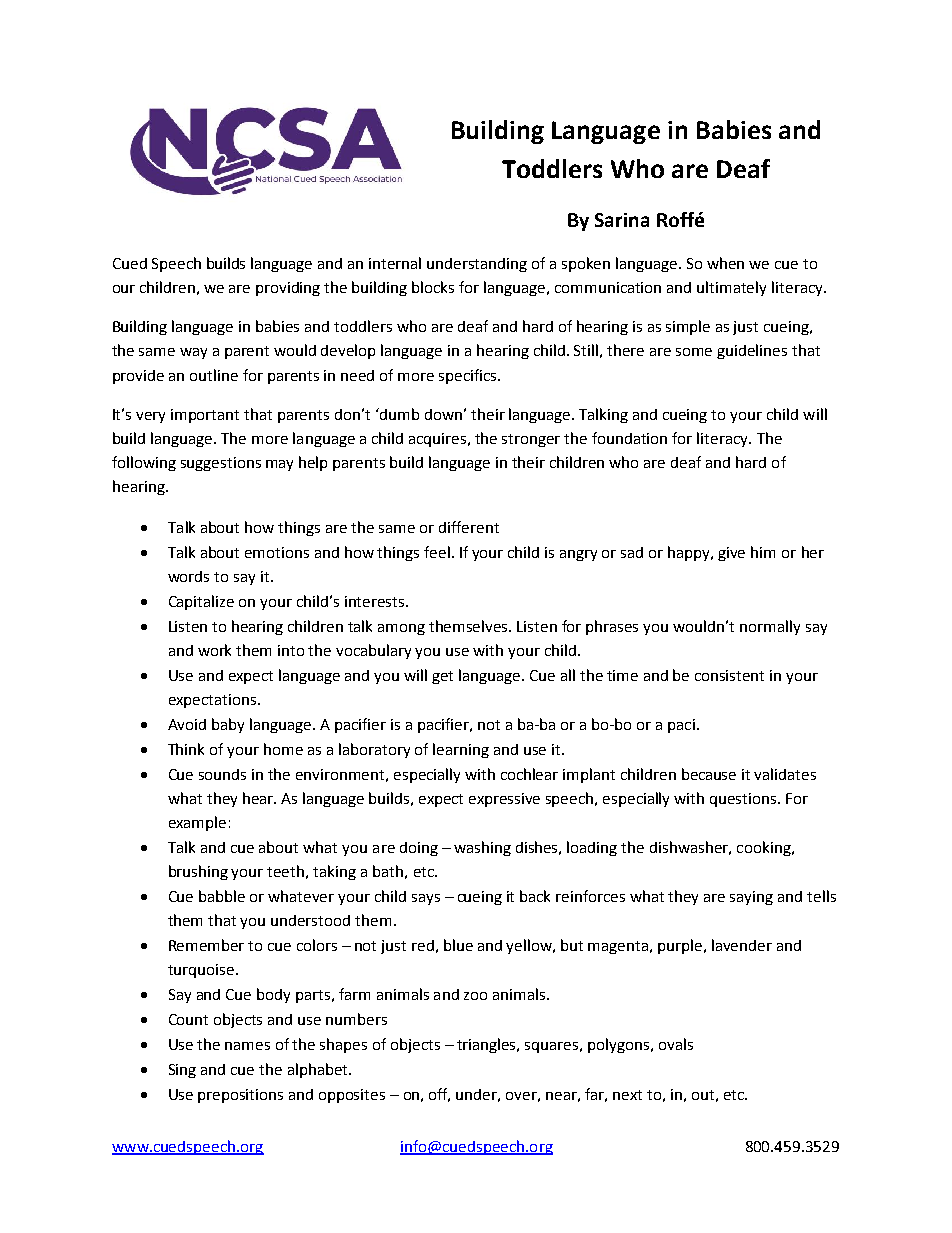  Describe the element at coordinates (676, 1044) in the image. I see `ovals` at that location.
